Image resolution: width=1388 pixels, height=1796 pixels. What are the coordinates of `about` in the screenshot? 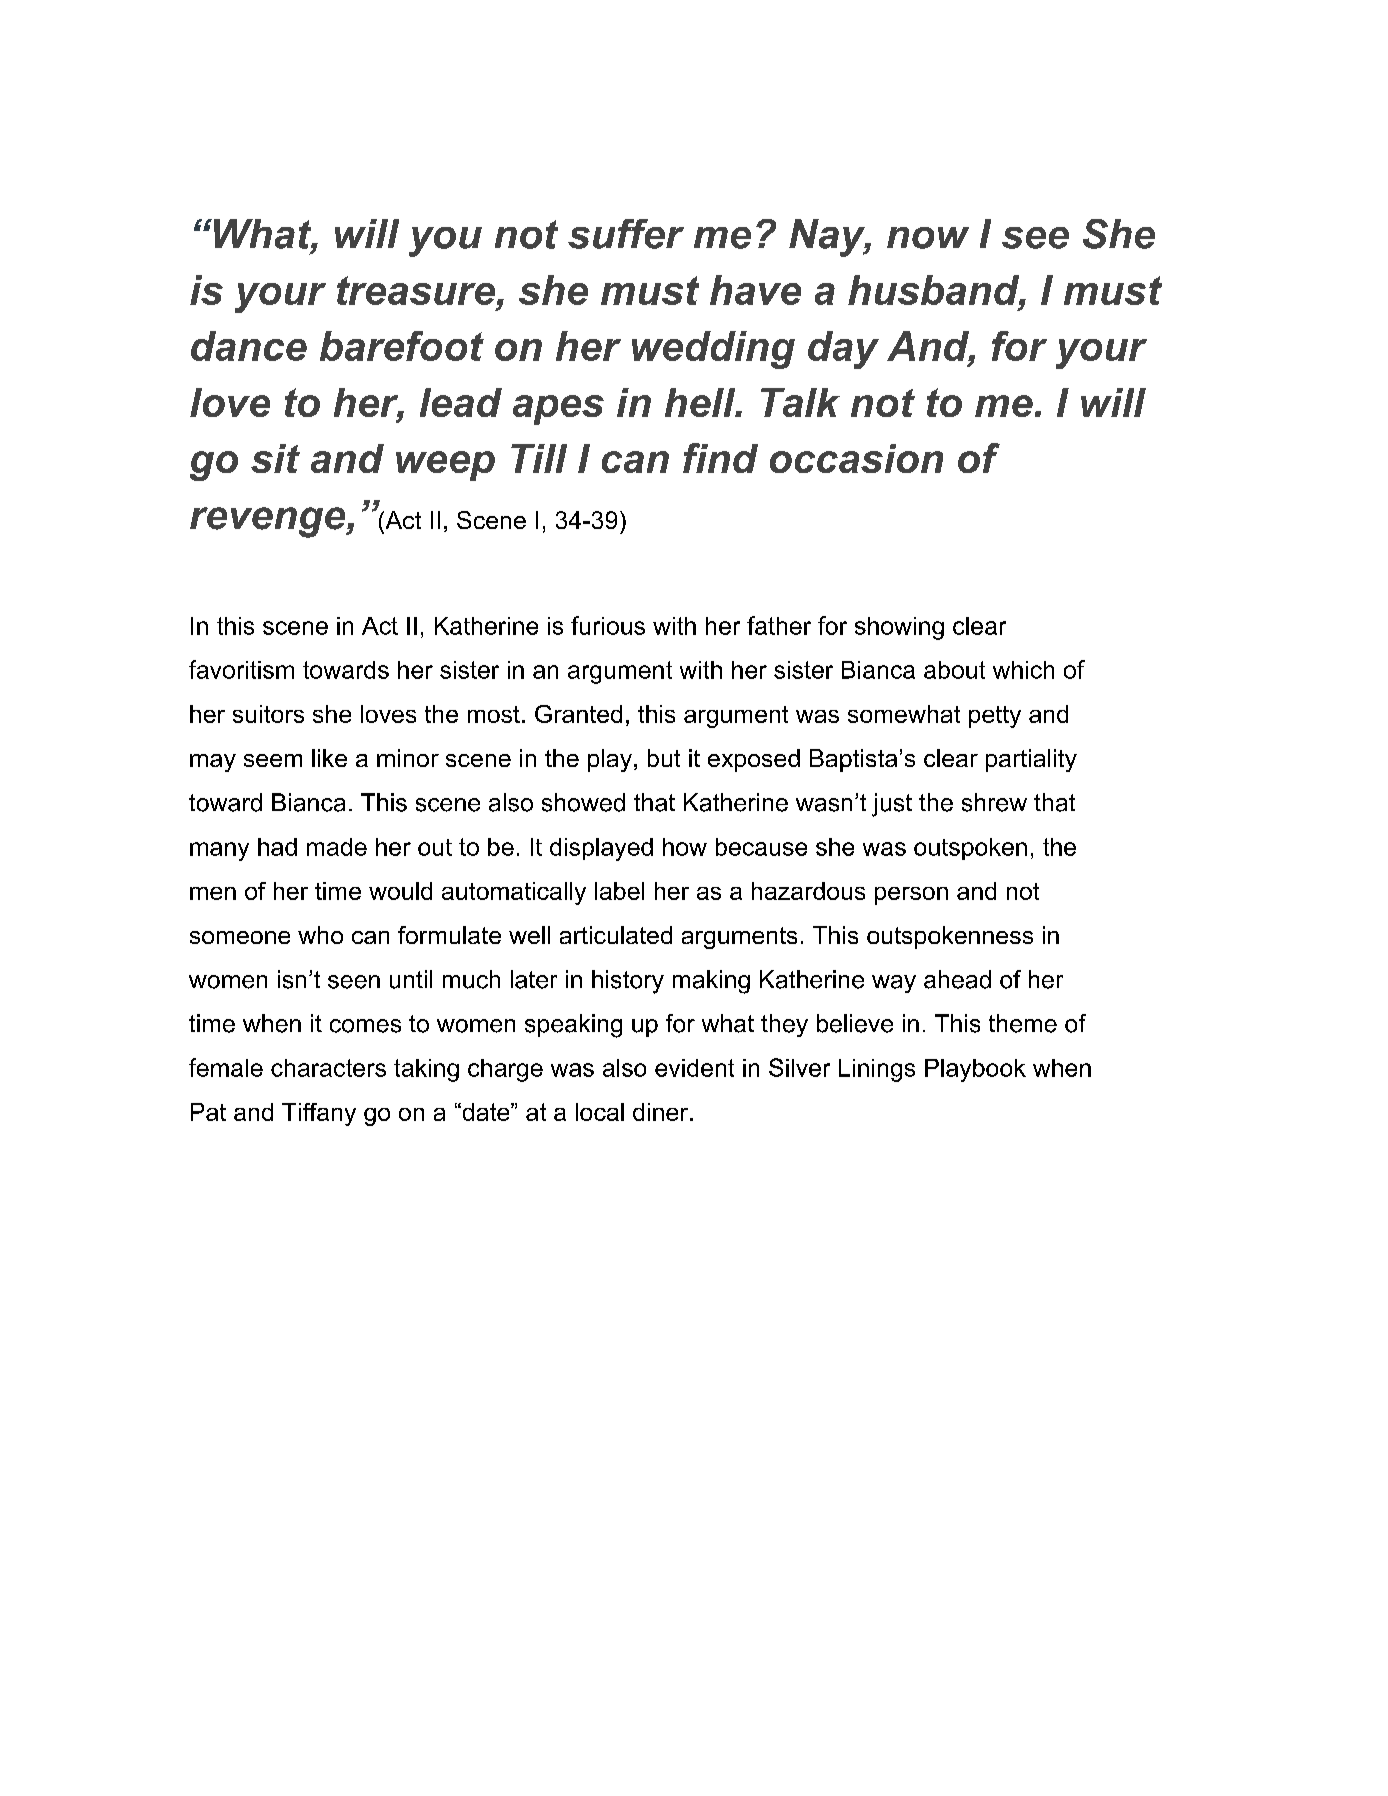 It's located at (954, 670).
